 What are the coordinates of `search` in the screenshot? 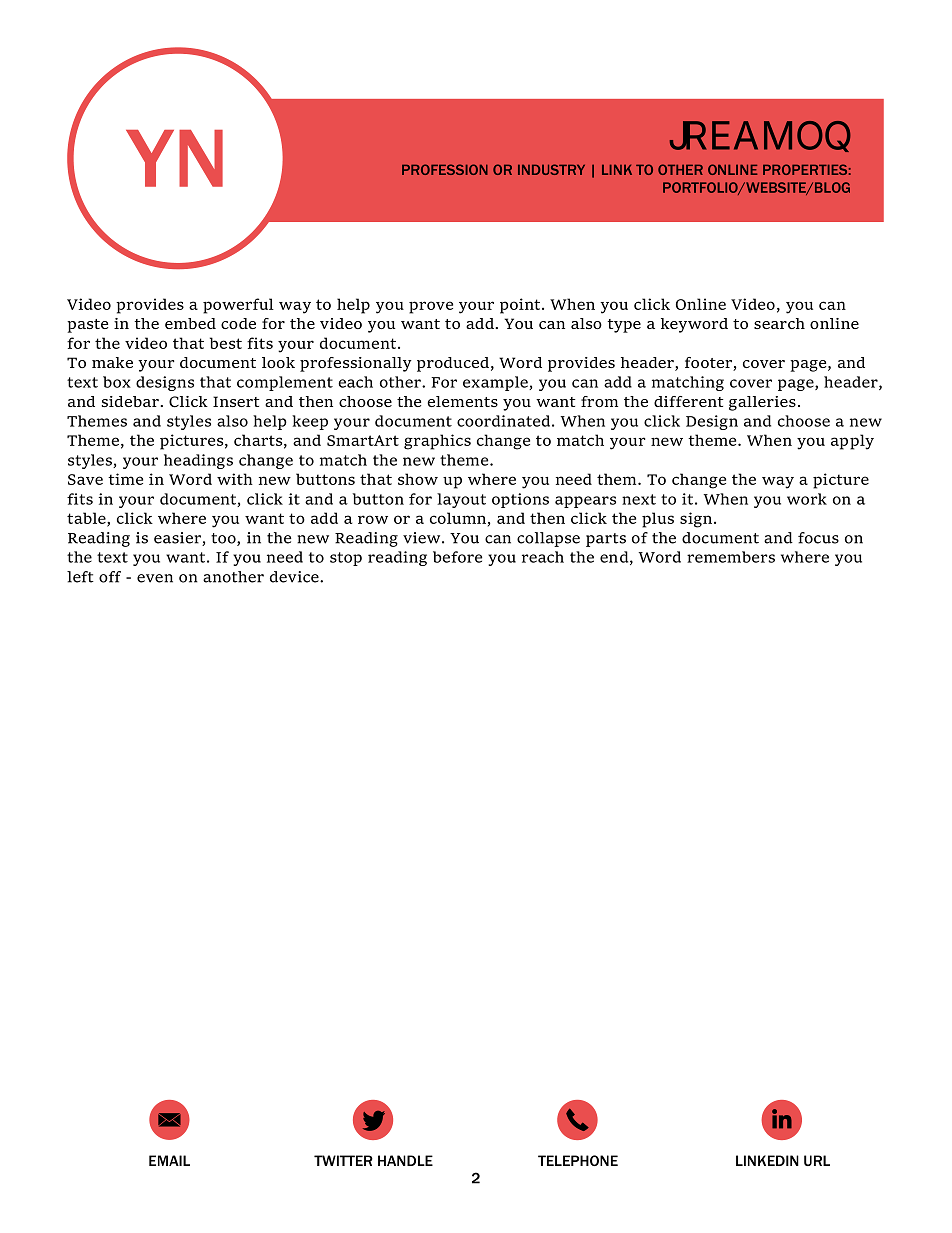 It's located at (779, 323).
